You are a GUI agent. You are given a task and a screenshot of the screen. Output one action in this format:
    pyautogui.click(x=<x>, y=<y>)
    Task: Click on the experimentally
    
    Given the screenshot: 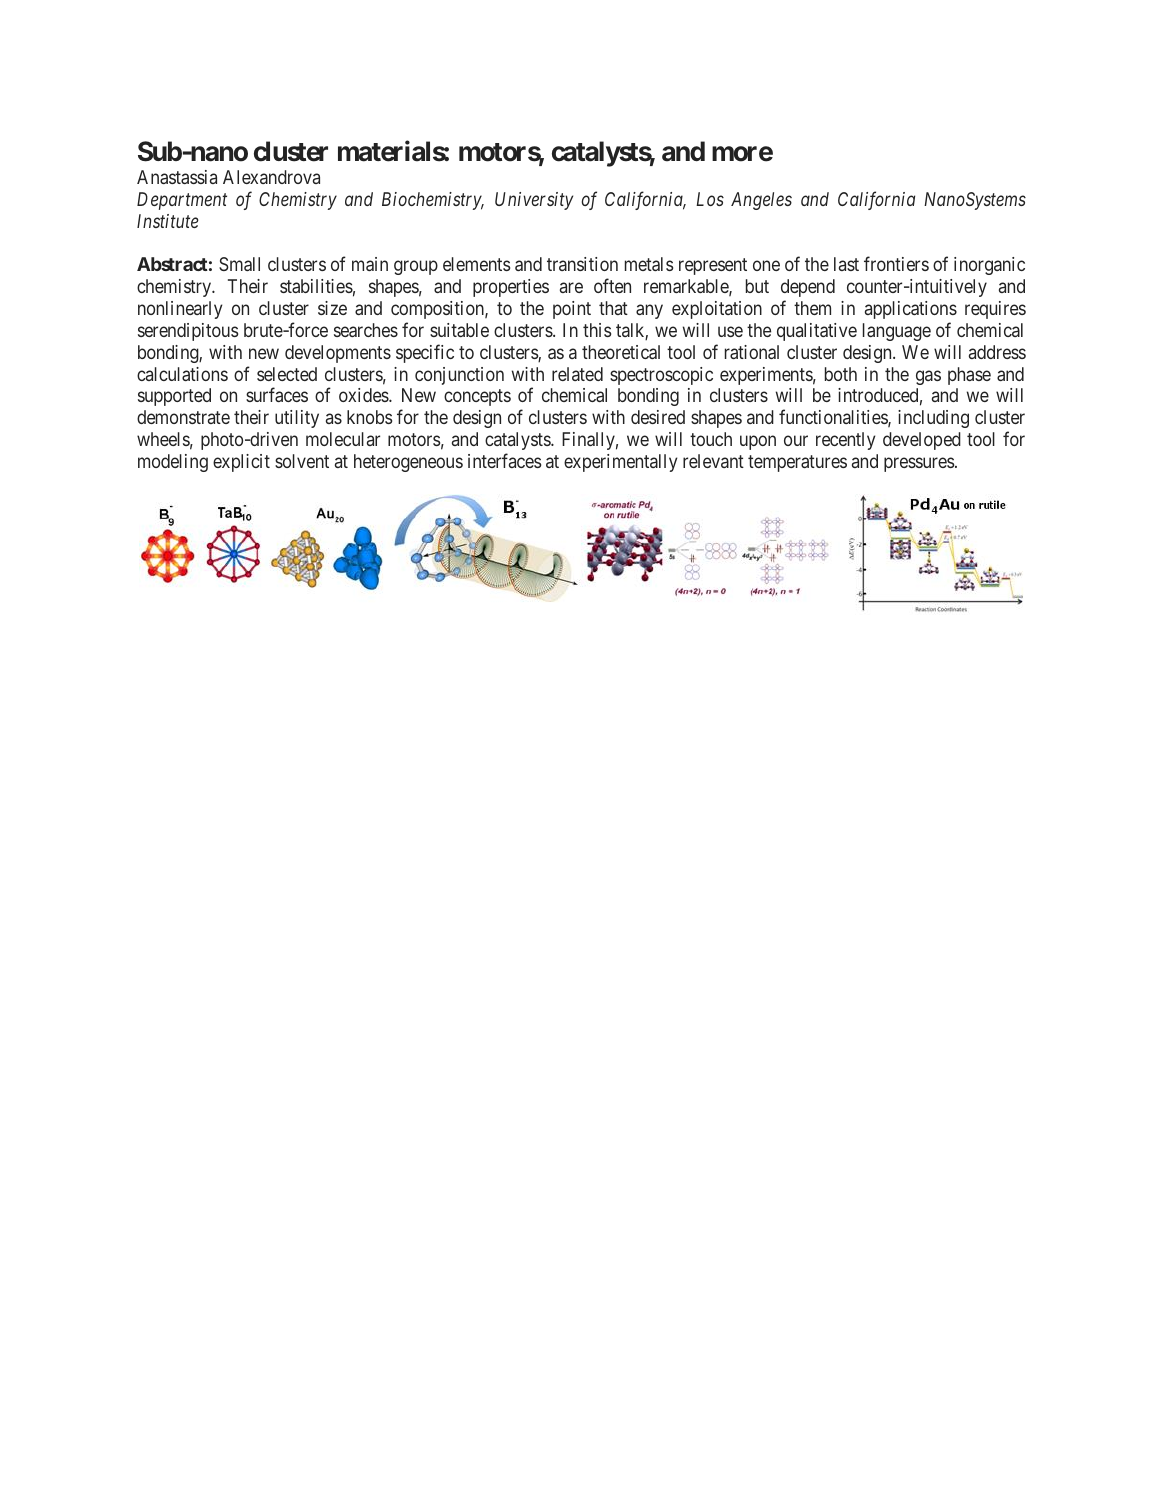 What is the action you would take?
    pyautogui.click(x=620, y=463)
